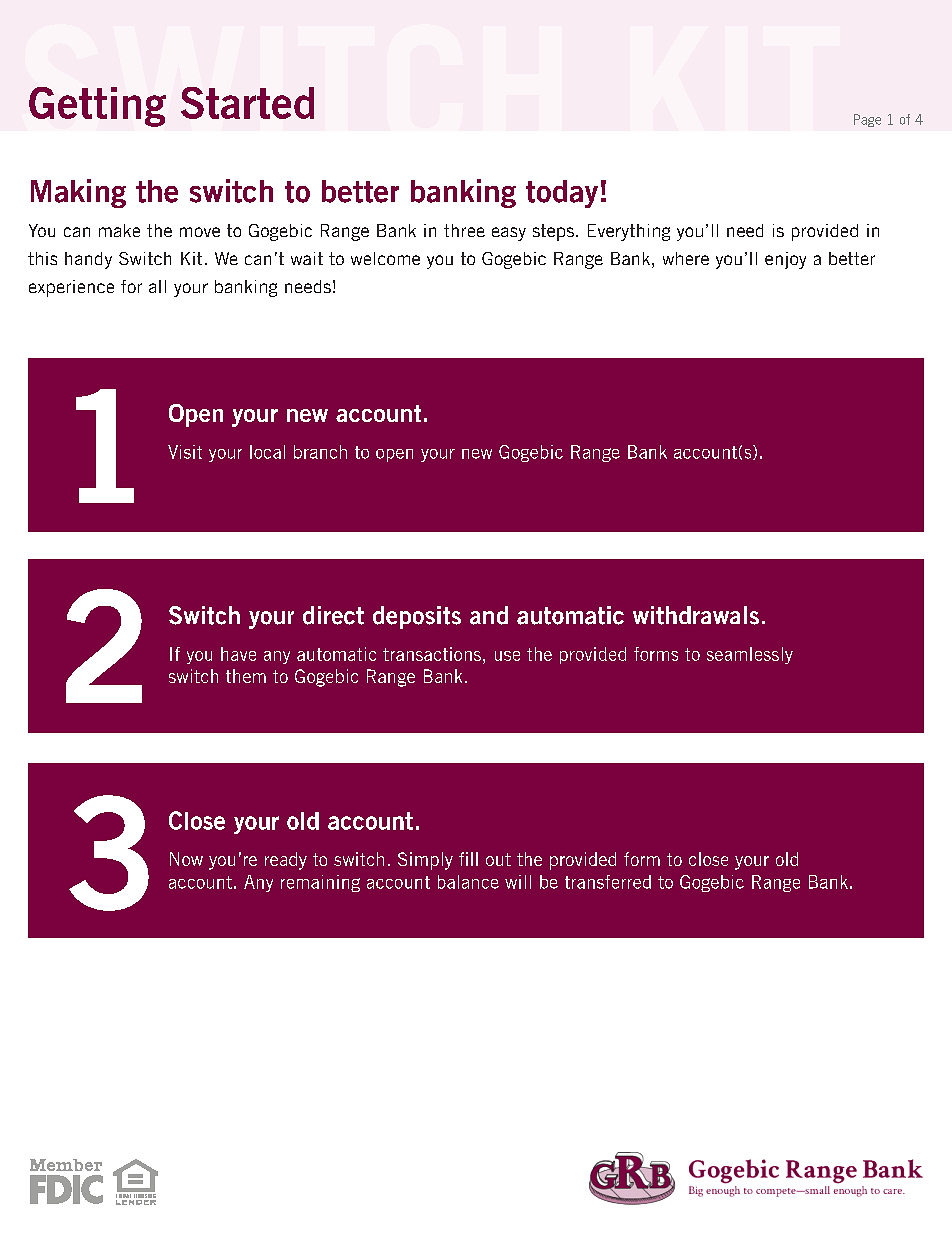 Image resolution: width=952 pixels, height=1233 pixels. I want to click on Visit, so click(185, 452).
